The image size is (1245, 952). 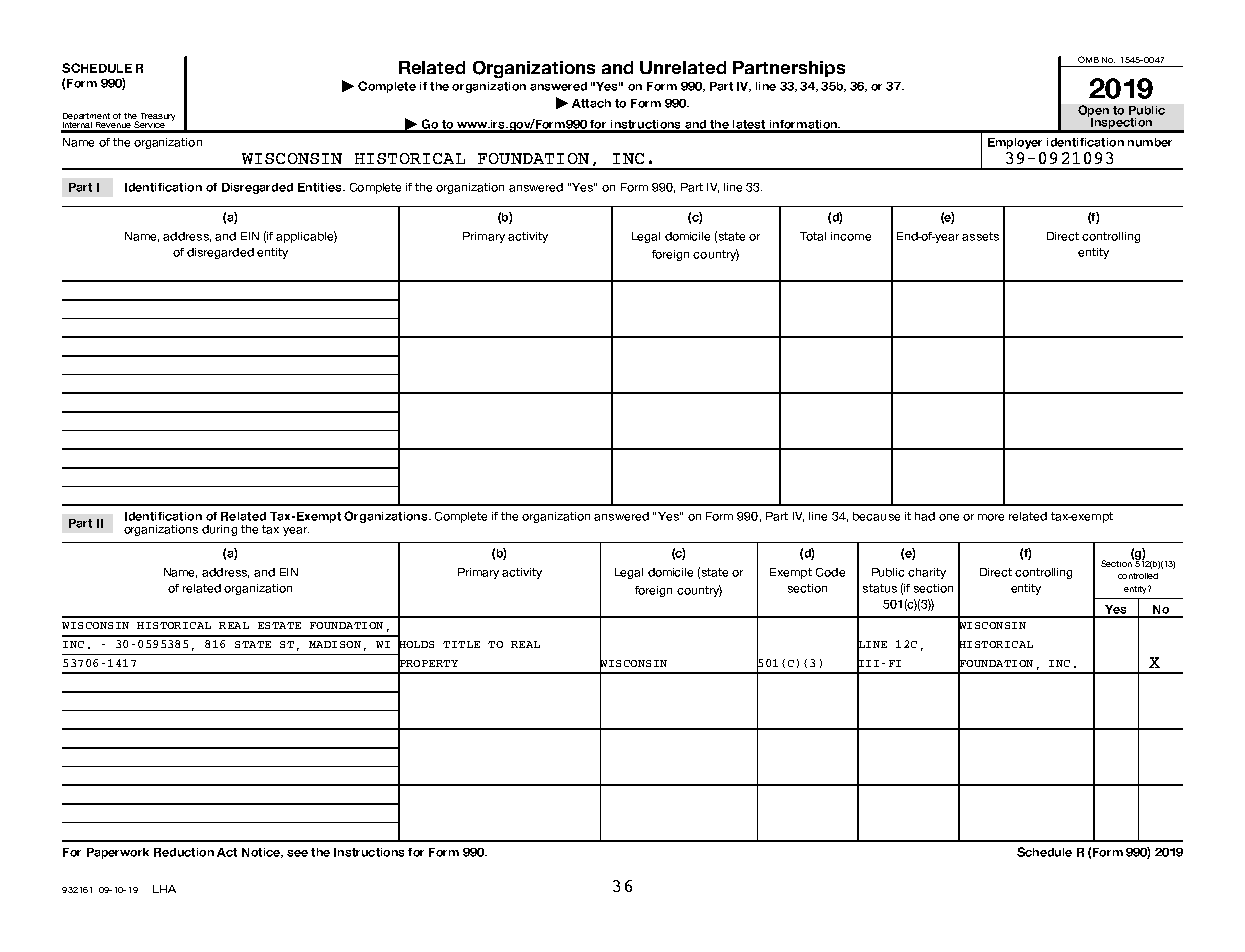 What do you see at coordinates (1088, 59) in the document?
I see `OMB` at bounding box center [1088, 59].
